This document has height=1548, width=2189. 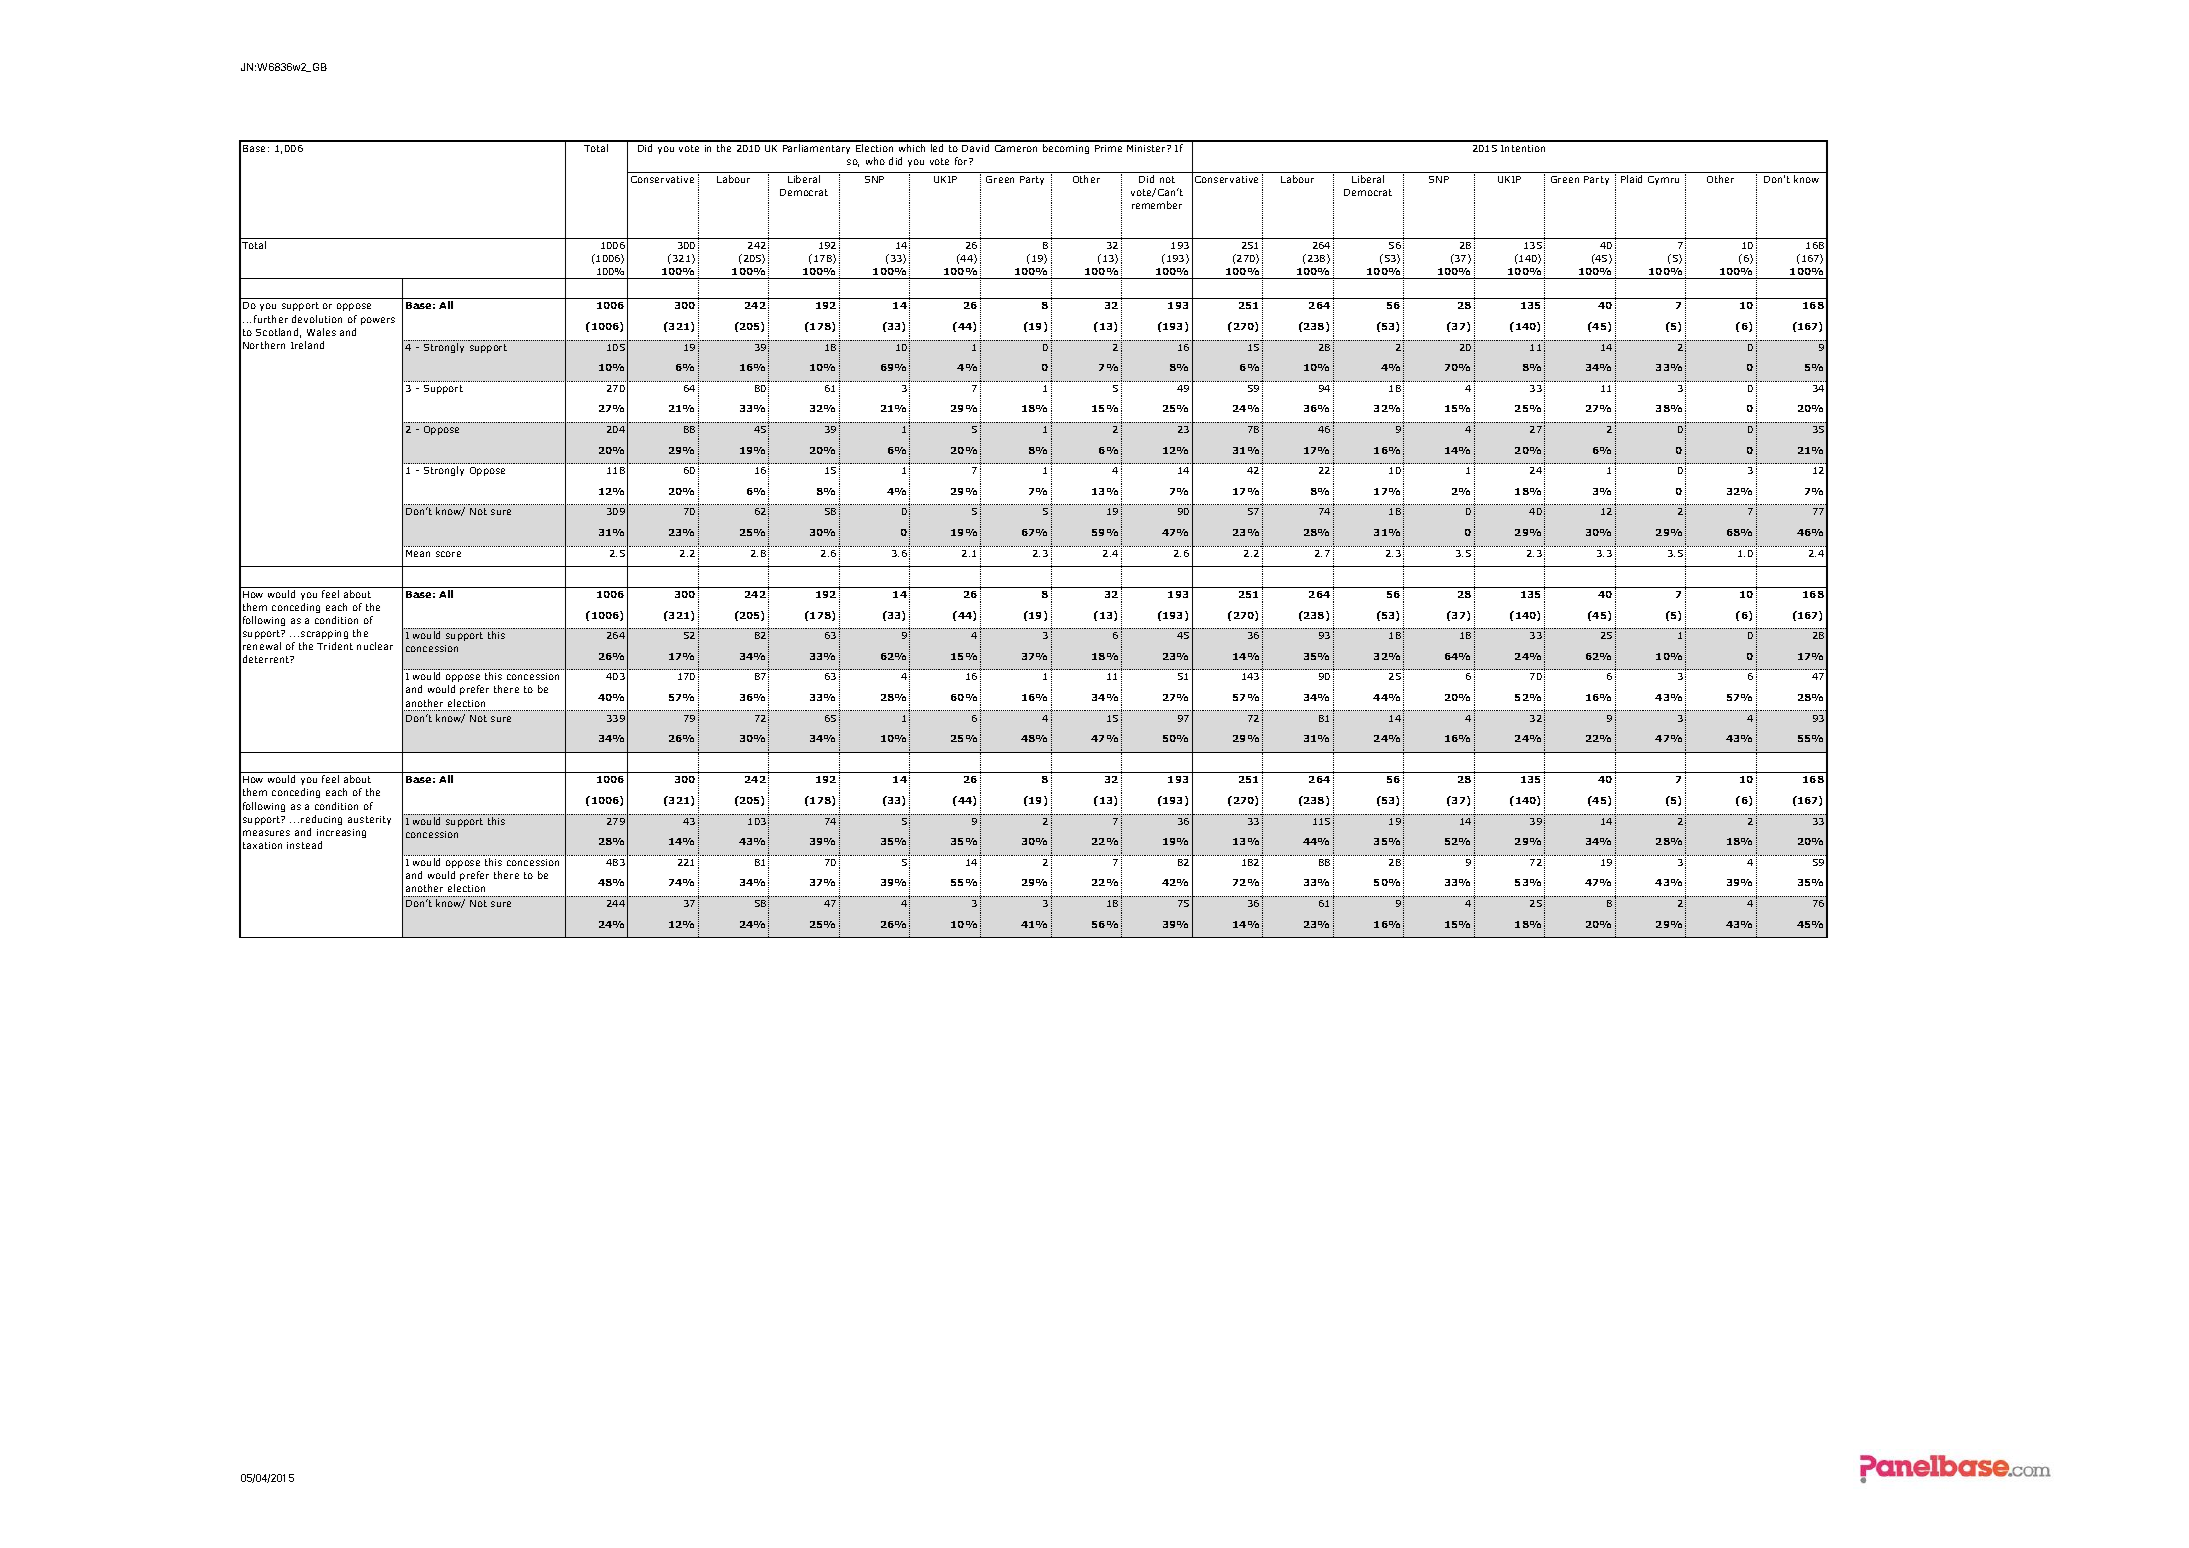 I want to click on reducing, so click(x=321, y=820).
